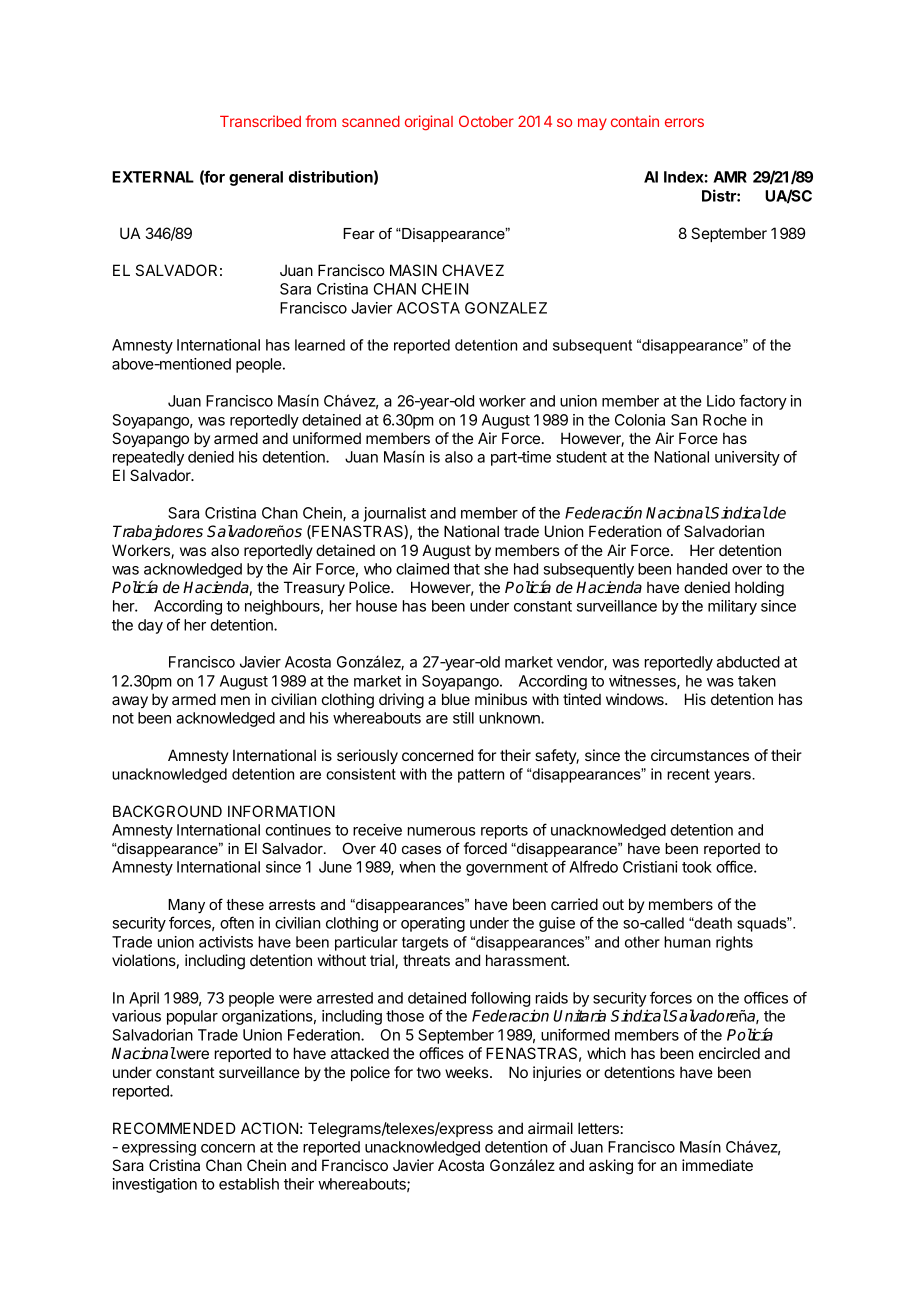 This document has width=924, height=1308. I want to click on EXTERNAL, so click(153, 177).
